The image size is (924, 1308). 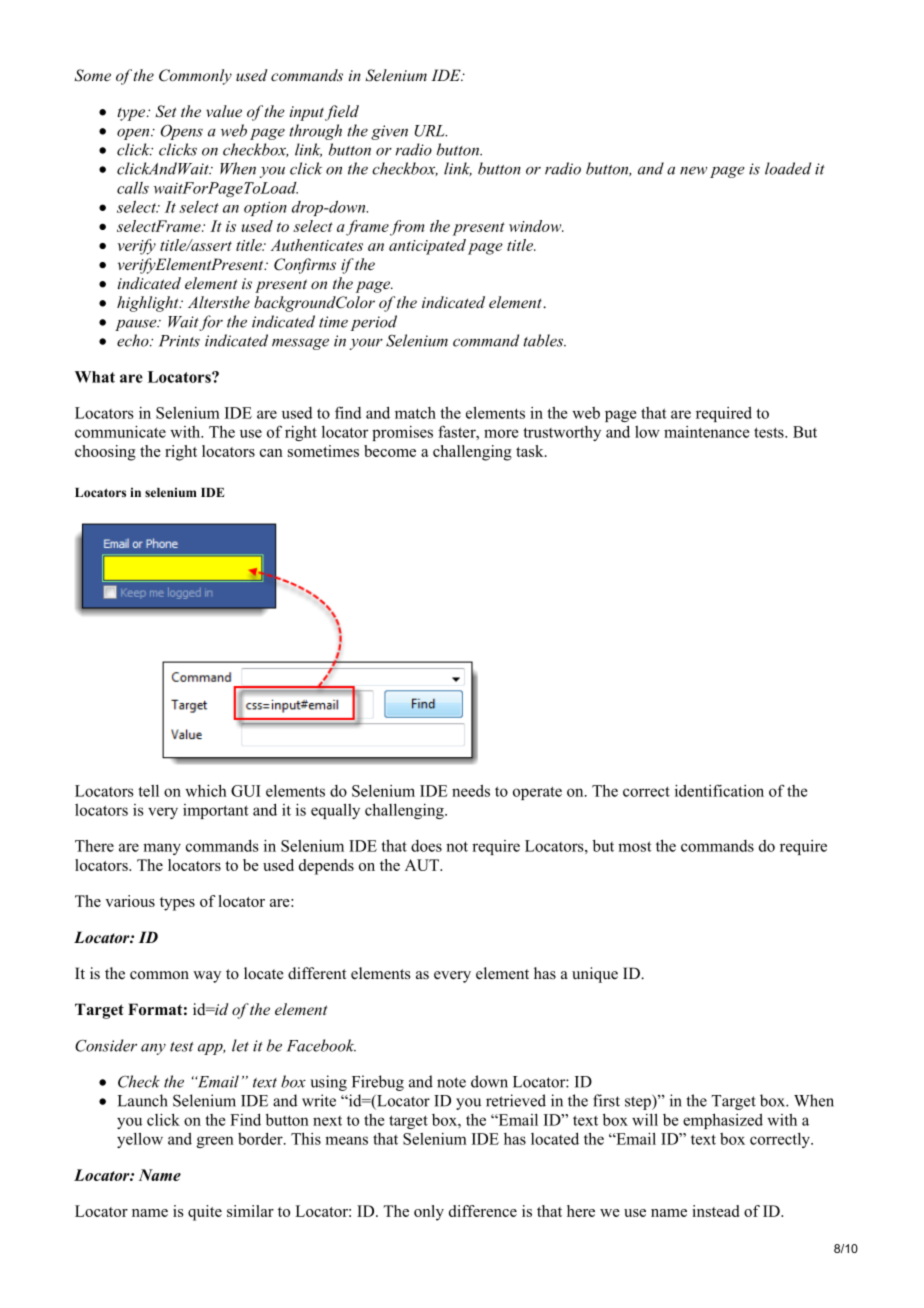 What do you see at coordinates (165, 111) in the screenshot?
I see `Set` at bounding box center [165, 111].
